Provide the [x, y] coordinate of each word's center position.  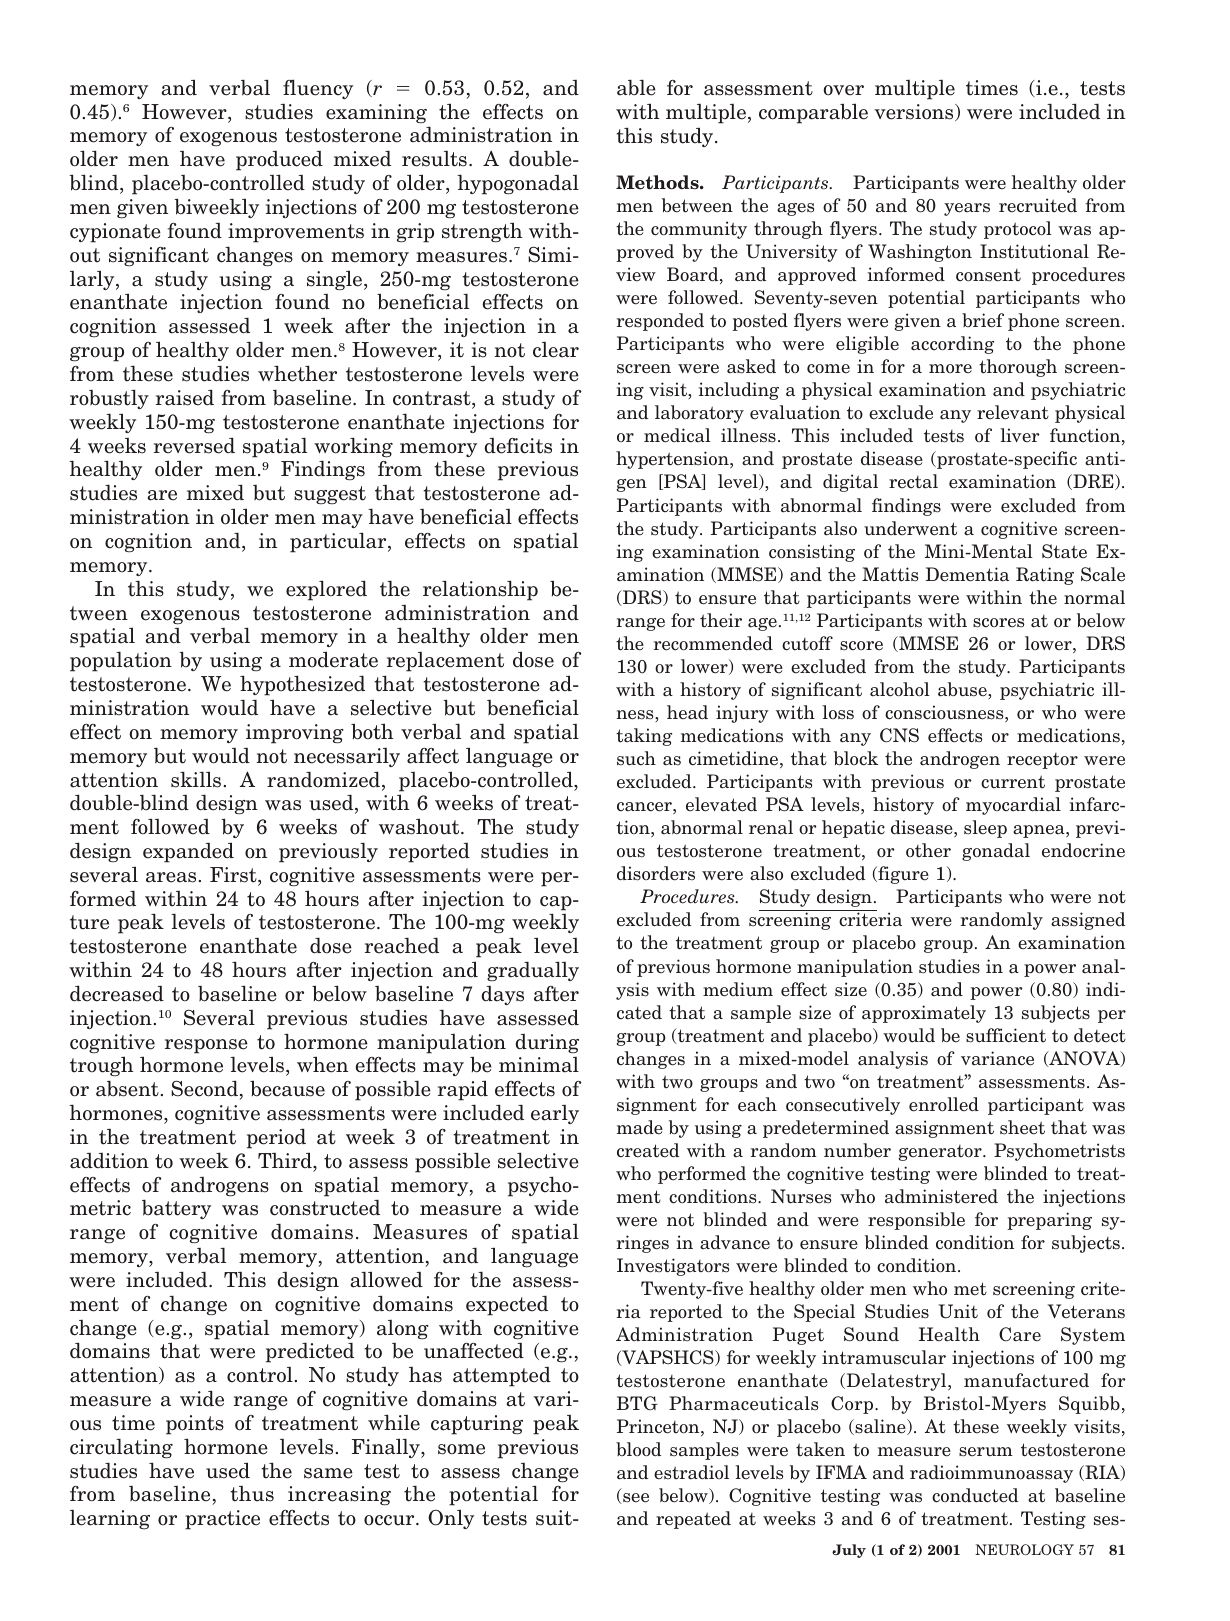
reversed [194, 445]
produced [279, 161]
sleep [985, 829]
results [434, 159]
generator [941, 1153]
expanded [188, 852]
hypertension [673, 460]
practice [222, 1520]
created [648, 1150]
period [276, 1138]
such [636, 758]
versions [915, 112]
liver [1020, 435]
